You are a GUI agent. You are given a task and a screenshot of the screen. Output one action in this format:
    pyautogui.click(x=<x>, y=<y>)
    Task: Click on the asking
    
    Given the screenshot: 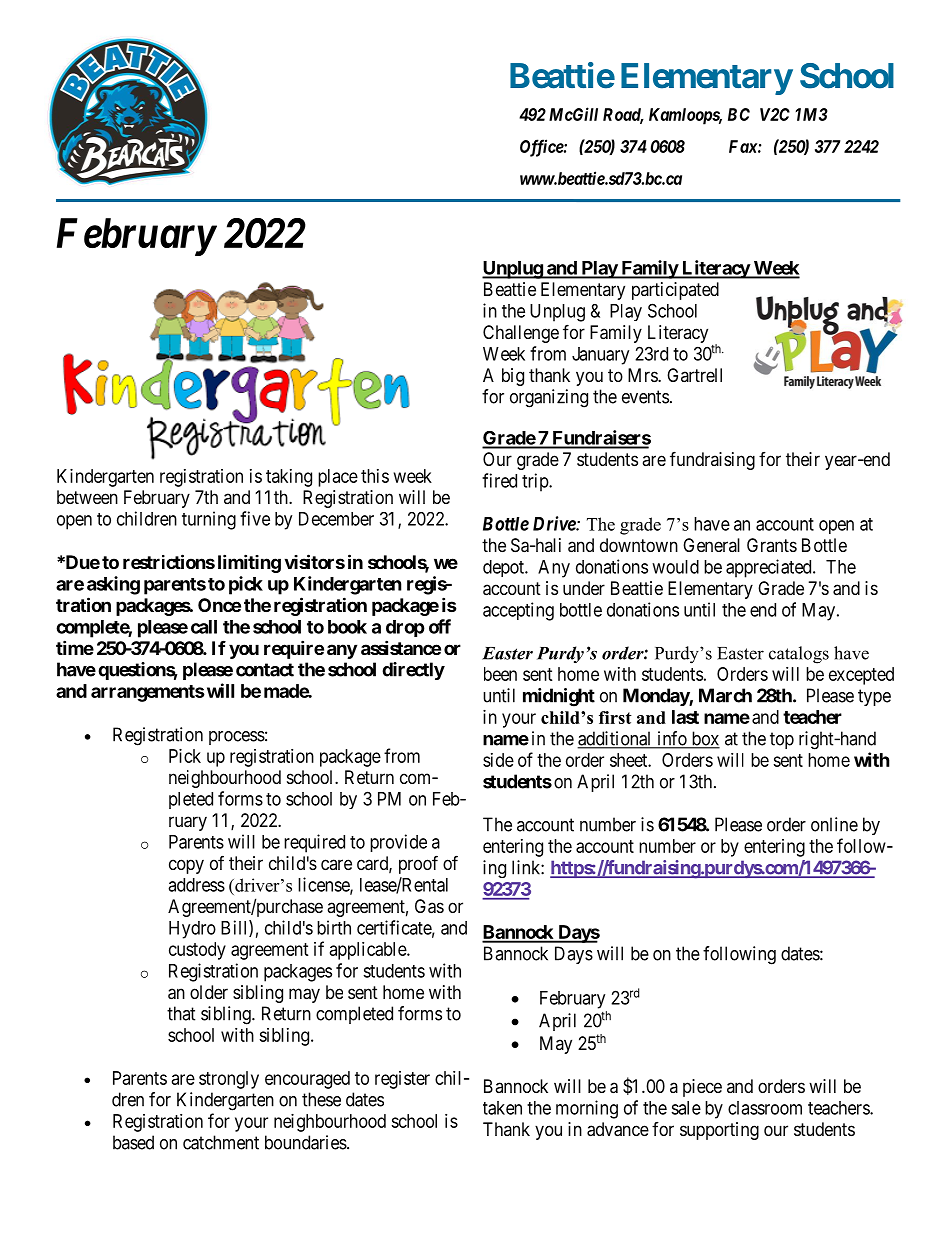 What is the action you would take?
    pyautogui.click(x=113, y=585)
